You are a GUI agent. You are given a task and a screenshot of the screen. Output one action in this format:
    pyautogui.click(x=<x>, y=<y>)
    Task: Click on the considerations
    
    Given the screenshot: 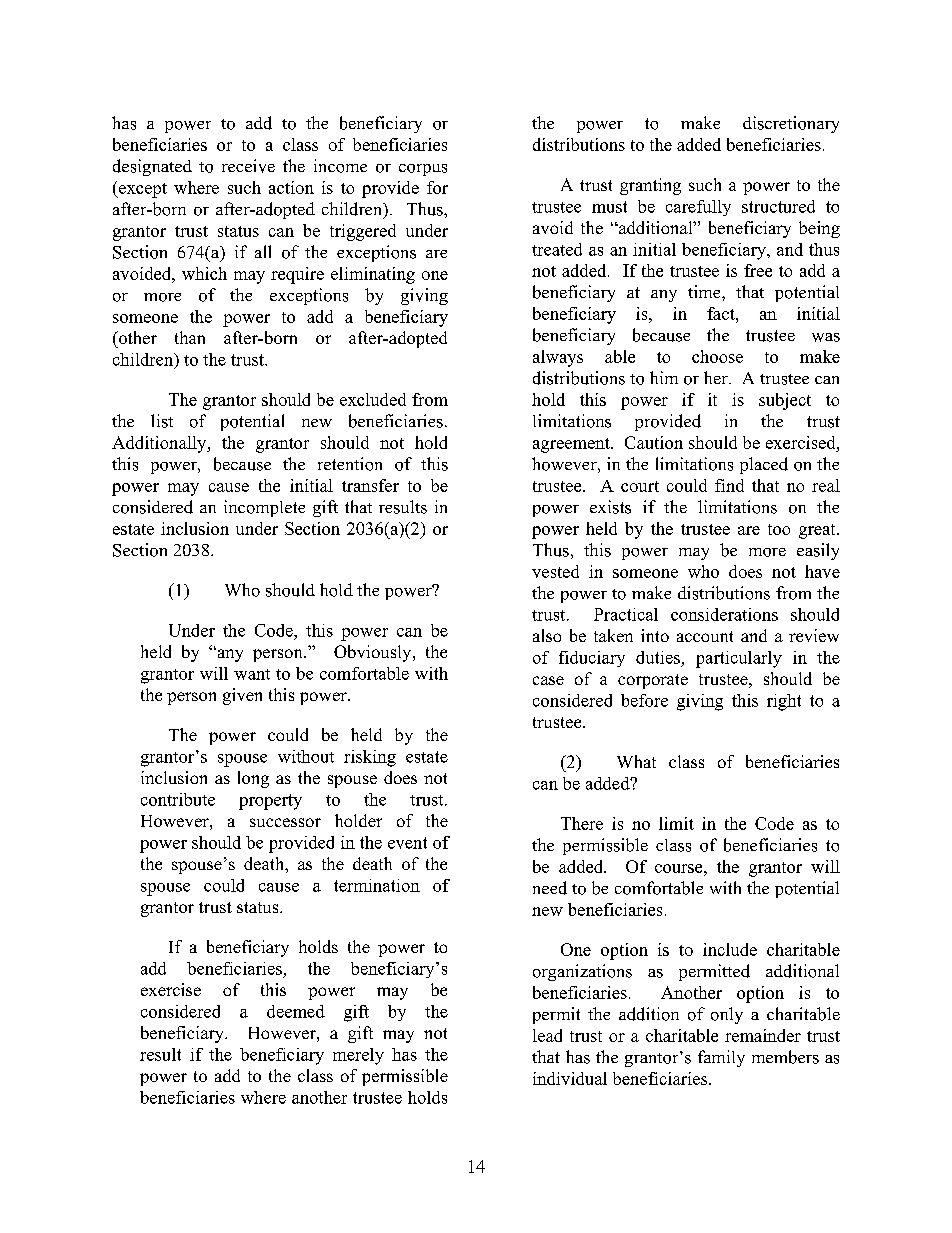 What is the action you would take?
    pyautogui.click(x=724, y=614)
